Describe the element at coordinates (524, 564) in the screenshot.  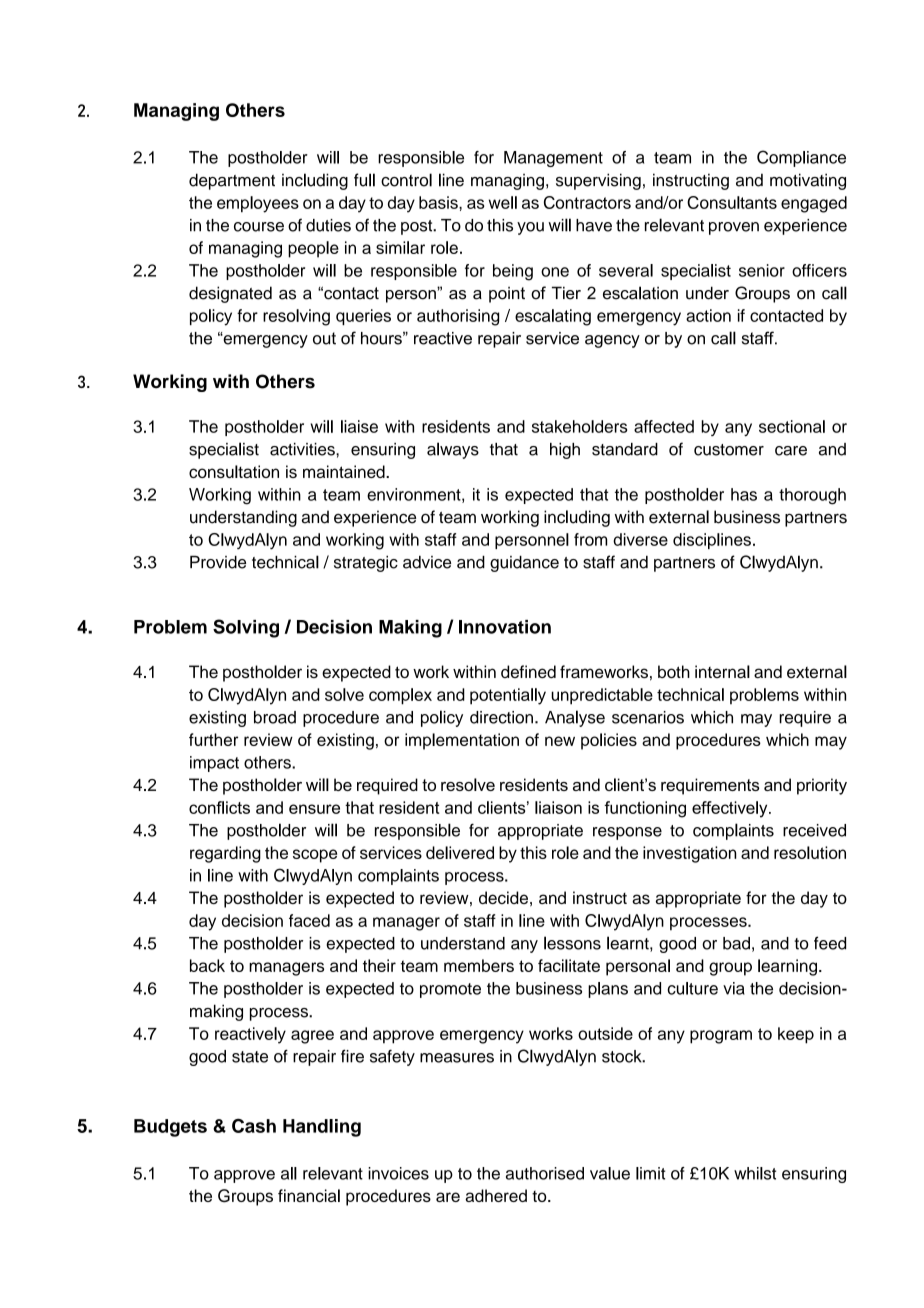
I see `guidance` at that location.
